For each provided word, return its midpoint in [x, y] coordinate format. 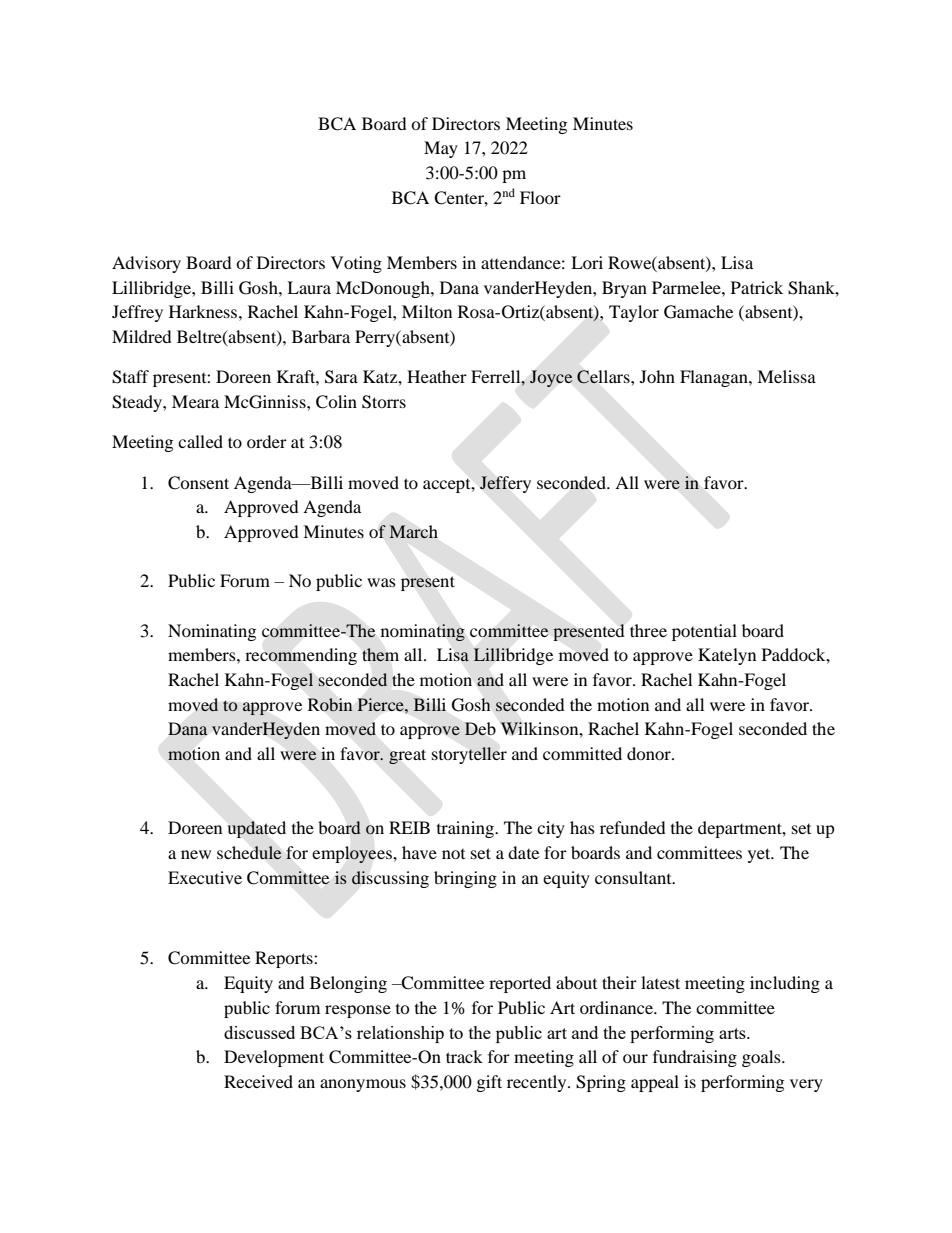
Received [258, 1081]
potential [704, 632]
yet [760, 855]
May [441, 149]
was [381, 582]
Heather [437, 376]
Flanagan [715, 378]
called [200, 441]
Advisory [146, 264]
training [466, 829]
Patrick [757, 287]
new [196, 854]
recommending [301, 656]
